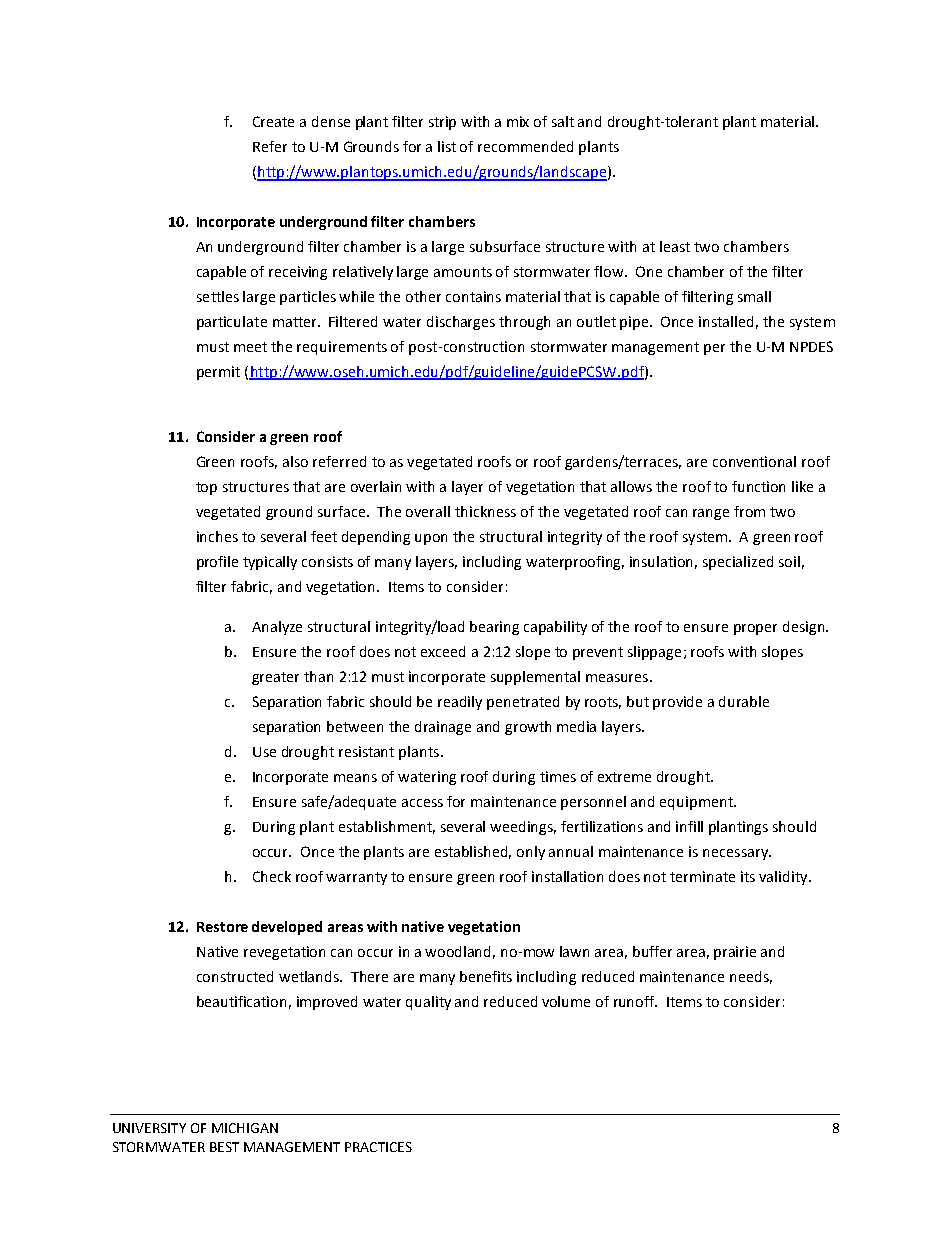 The image size is (952, 1233). I want to click on bearing, so click(494, 628).
